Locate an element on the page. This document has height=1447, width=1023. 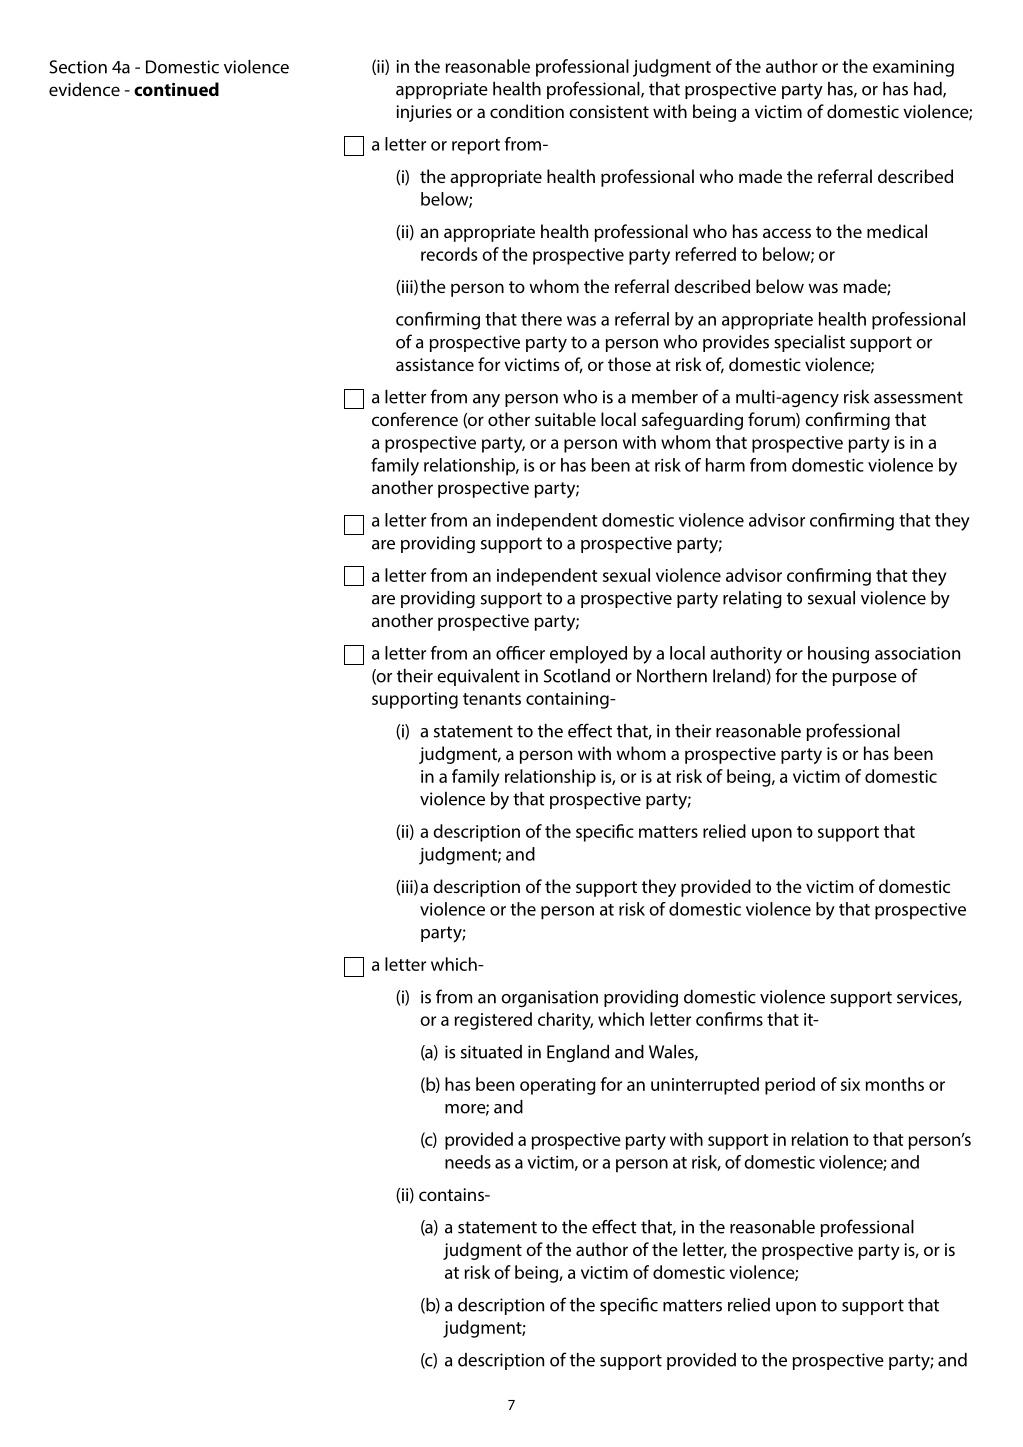
examining is located at coordinates (913, 68).
